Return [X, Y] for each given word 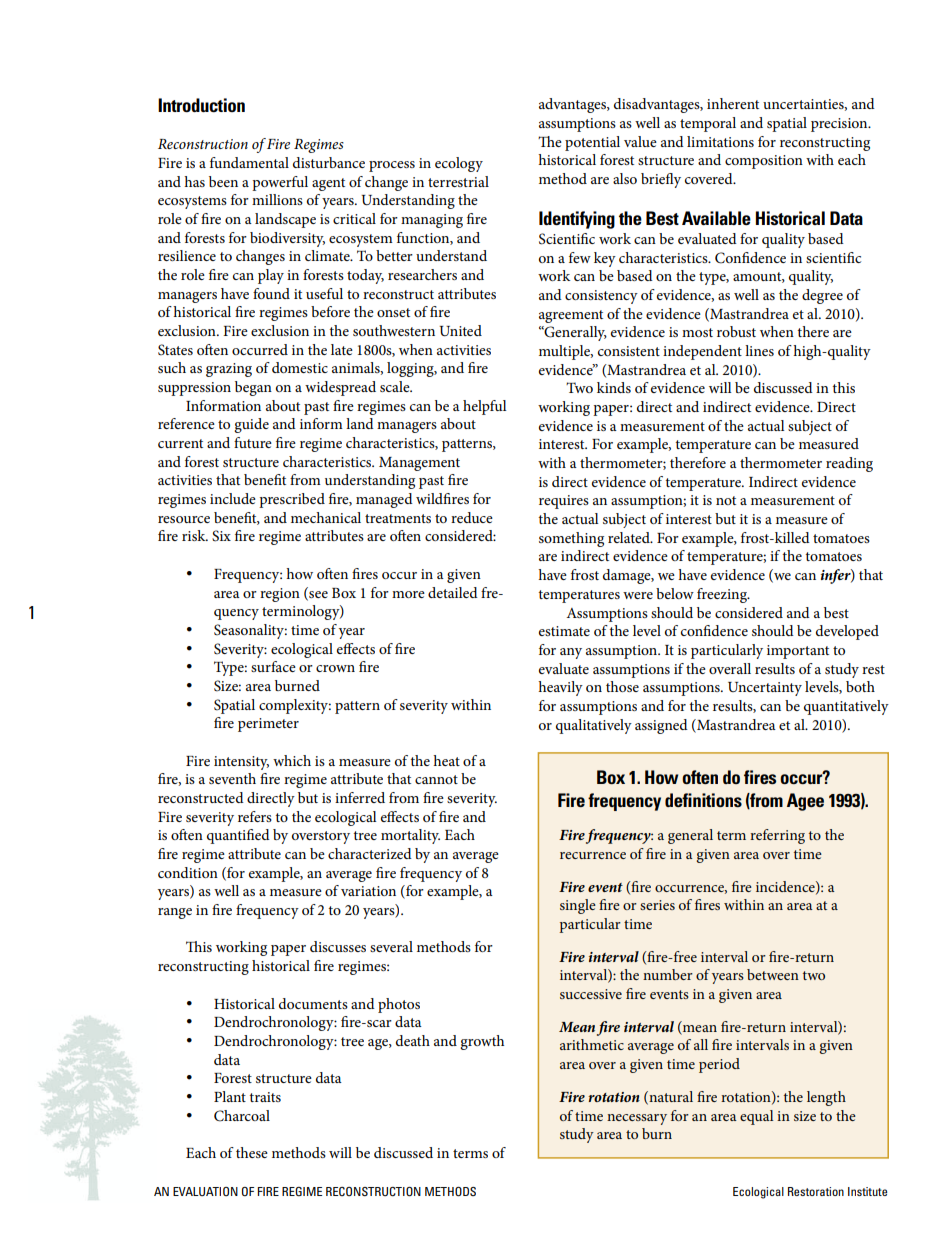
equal [756, 1117]
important [798, 652]
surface [273, 666]
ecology [459, 164]
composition [764, 162]
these [252, 1152]
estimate [564, 631]
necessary [637, 1119]
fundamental [249, 162]
